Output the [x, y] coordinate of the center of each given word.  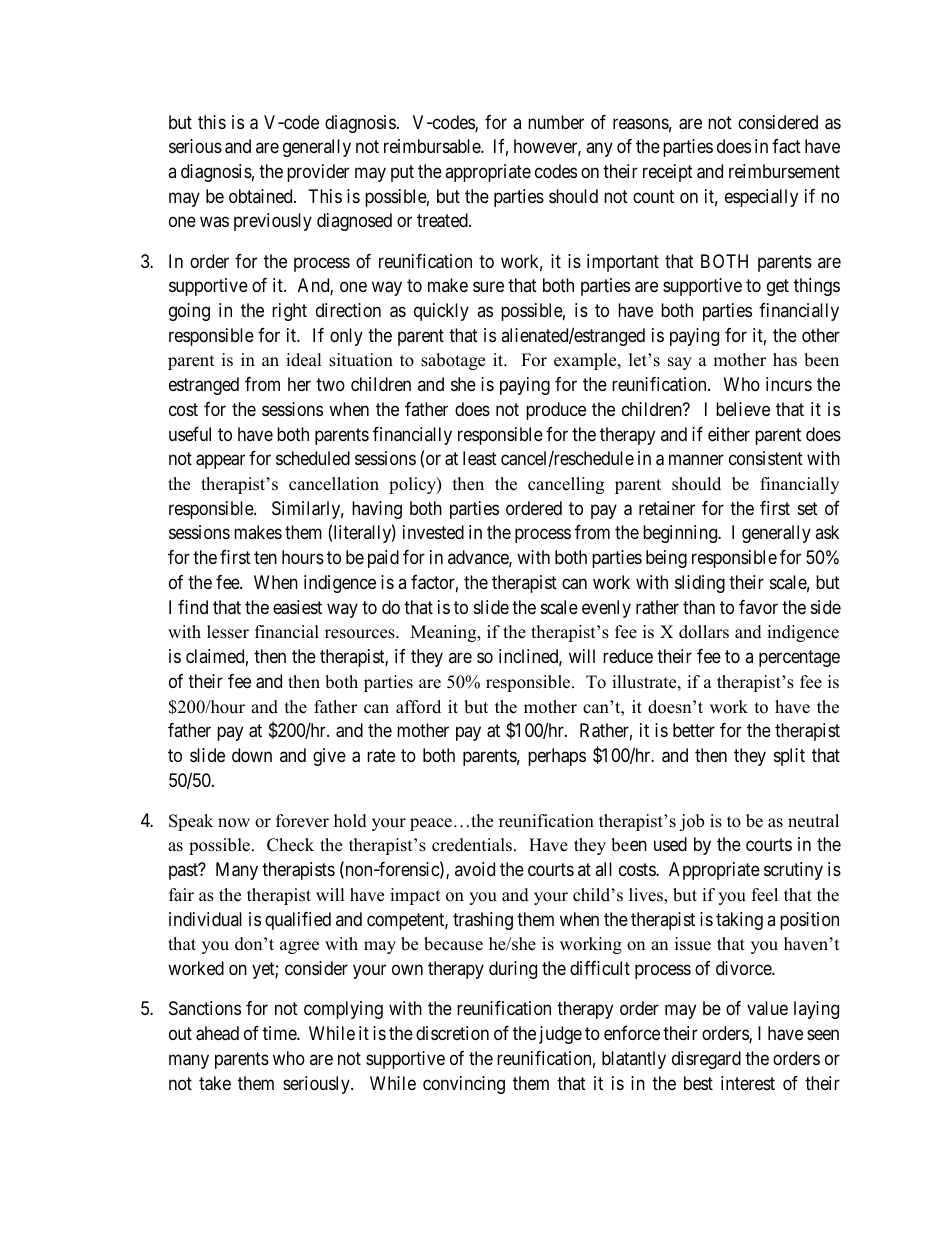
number [556, 122]
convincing [464, 1085]
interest [748, 1083]
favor [758, 607]
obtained [262, 196]
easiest [297, 607]
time [280, 1033]
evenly [606, 609]
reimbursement [784, 171]
